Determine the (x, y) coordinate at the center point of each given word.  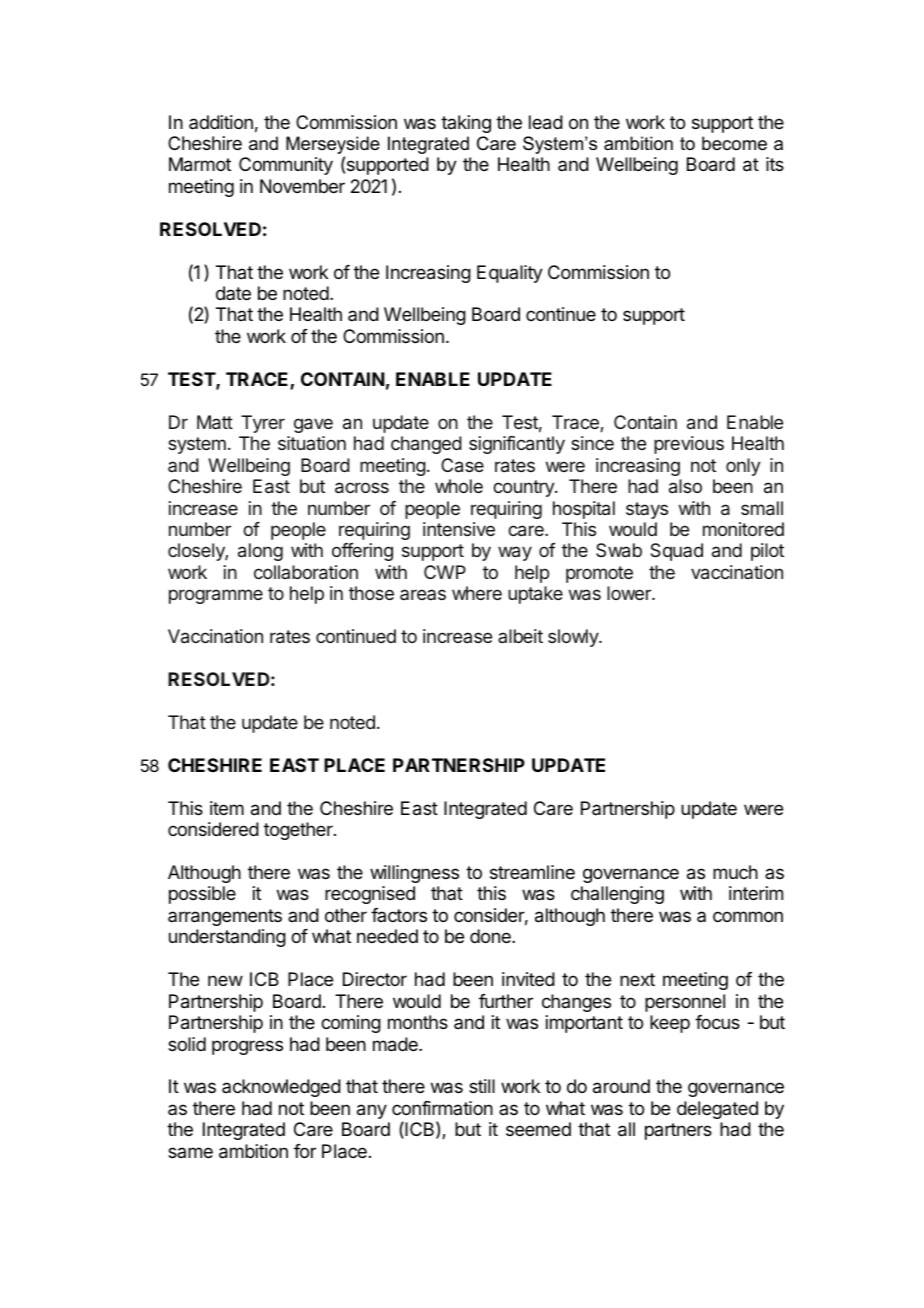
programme (216, 596)
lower (630, 593)
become (734, 143)
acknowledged (281, 1088)
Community (286, 166)
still (482, 1086)
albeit (520, 636)
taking (466, 124)
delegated (717, 1110)
